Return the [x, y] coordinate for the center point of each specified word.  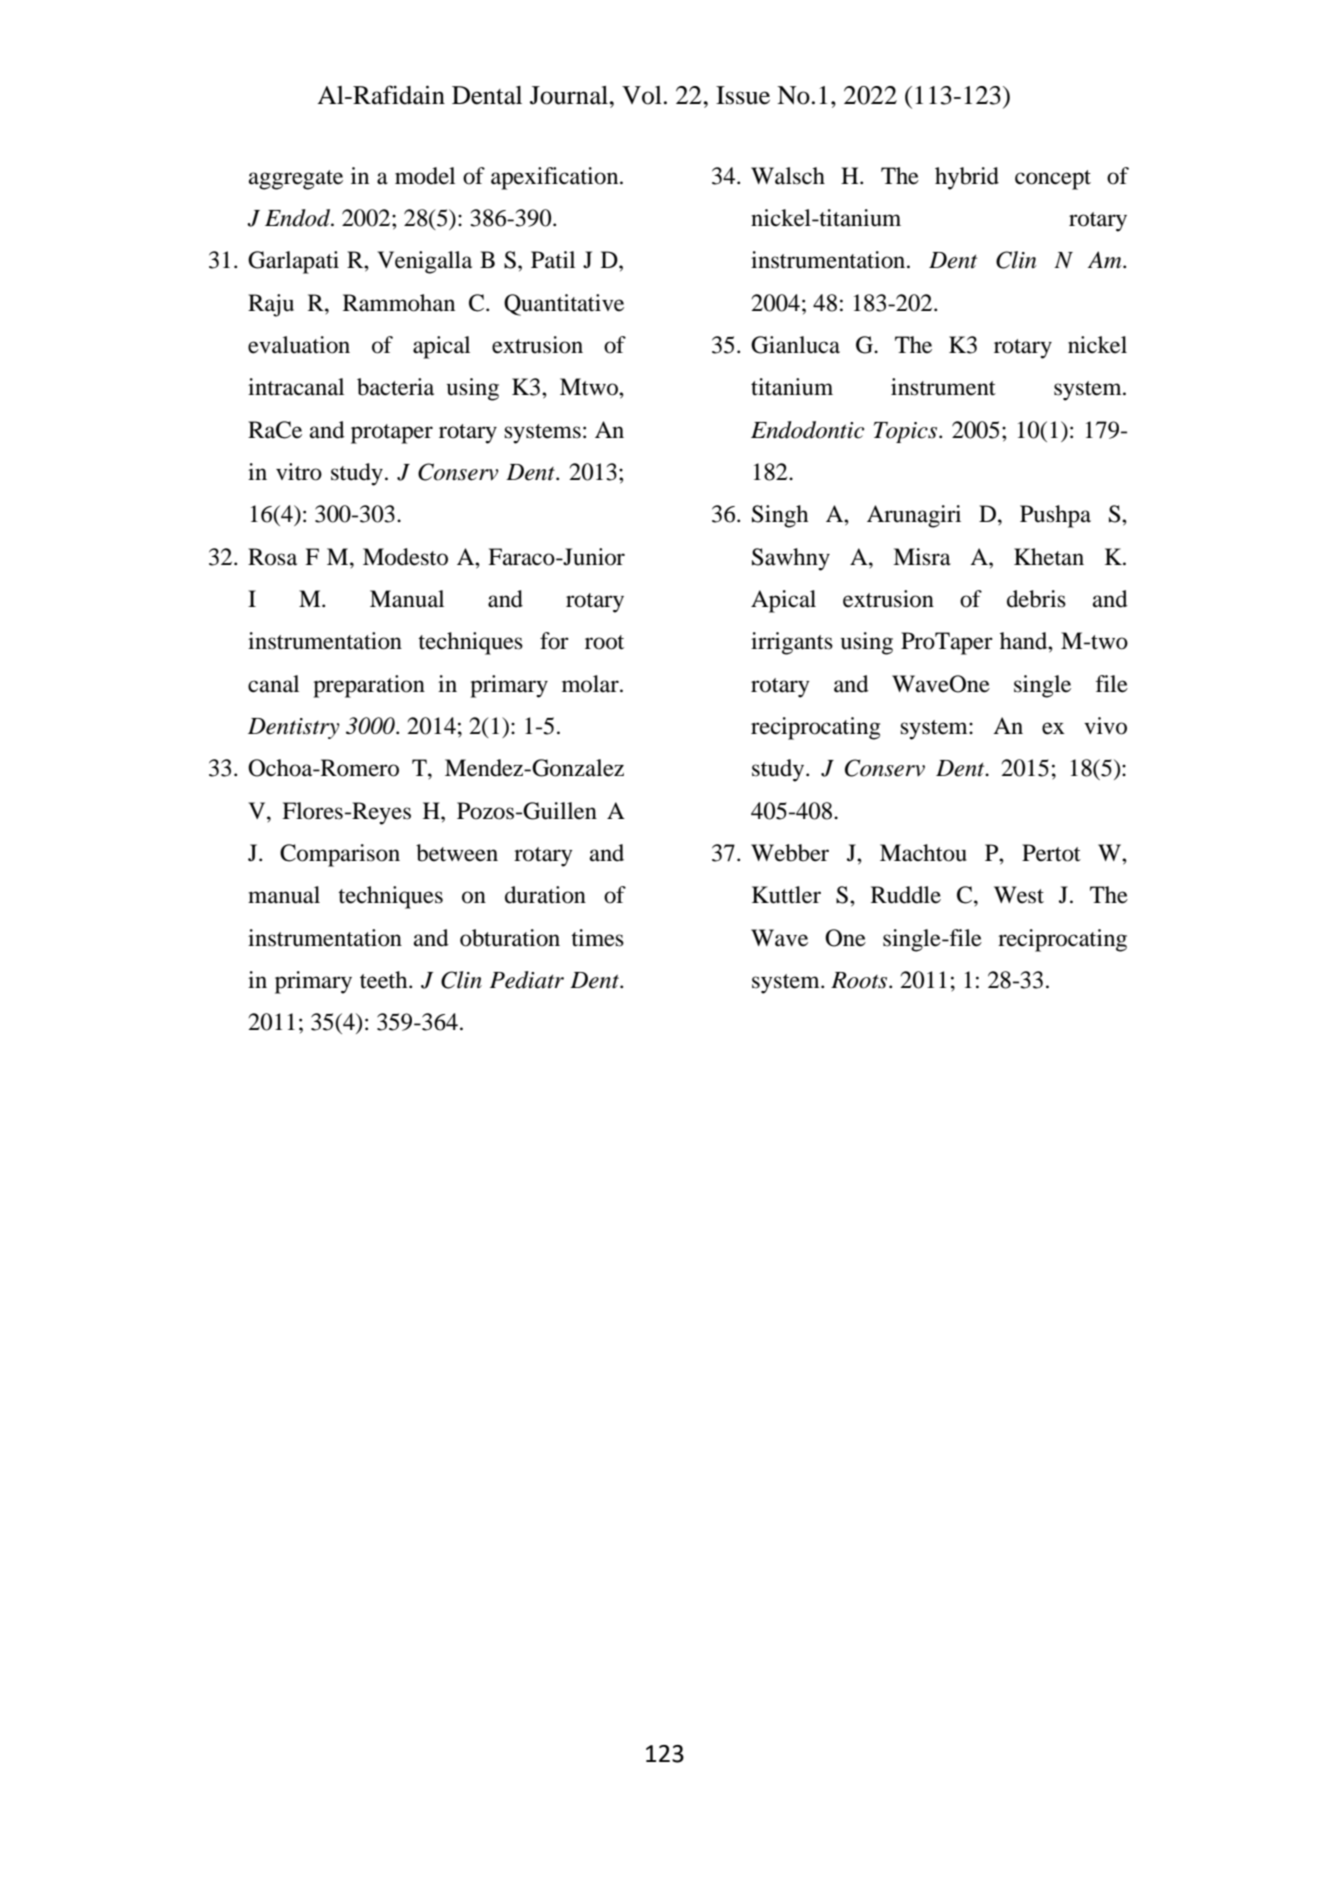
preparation [369, 686]
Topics [907, 432]
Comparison [340, 855]
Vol [642, 95]
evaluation [299, 345]
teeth [385, 980]
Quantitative [564, 305]
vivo [1105, 726]
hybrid [967, 178]
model [425, 176]
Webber [790, 853]
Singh [780, 516]
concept [1053, 180]
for [554, 641]
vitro [299, 472]
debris [1036, 599]
